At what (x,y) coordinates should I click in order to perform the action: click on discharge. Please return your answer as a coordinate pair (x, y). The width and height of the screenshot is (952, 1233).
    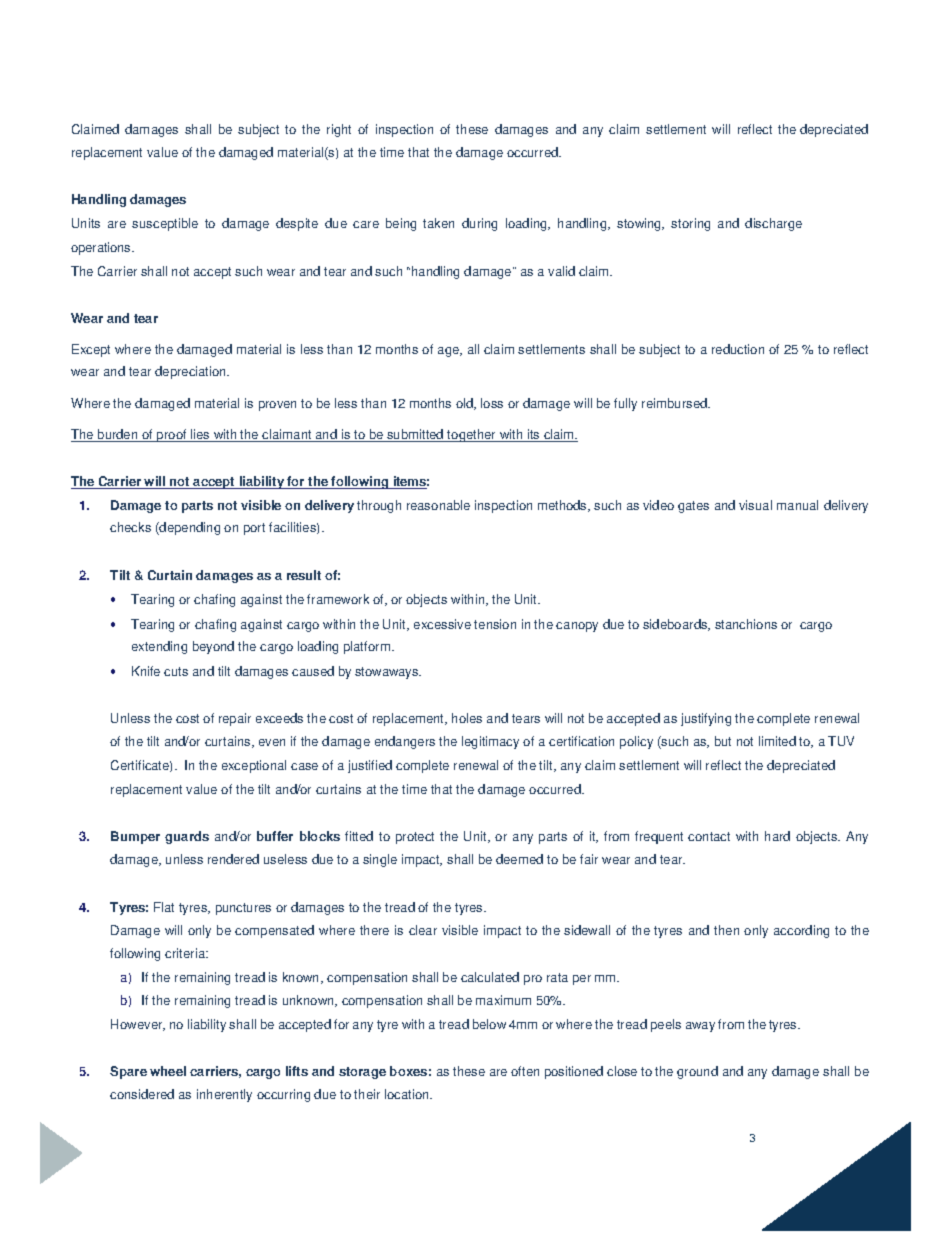
    Looking at the image, I should click on (773, 224).
